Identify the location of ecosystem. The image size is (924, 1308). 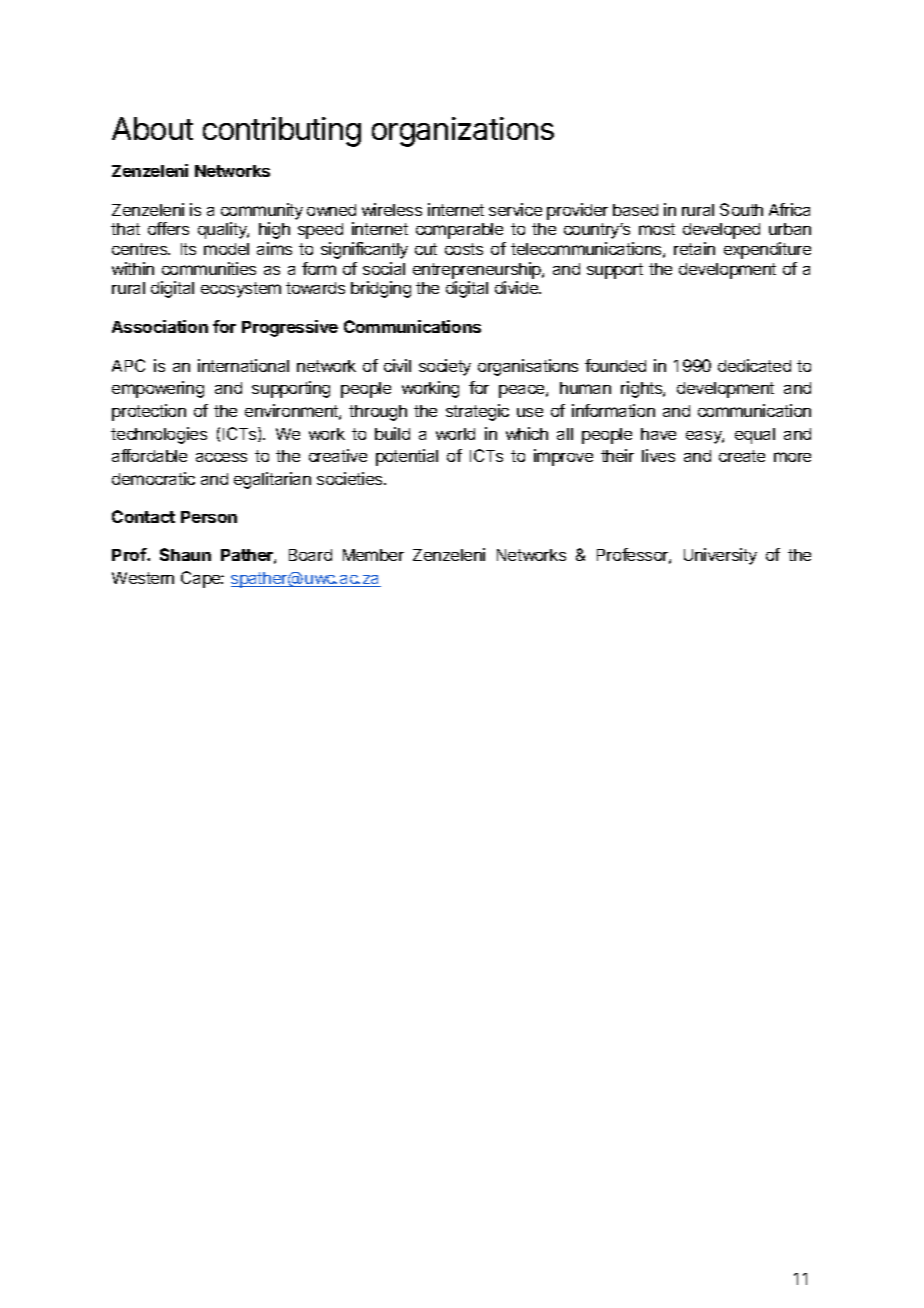
(241, 290).
